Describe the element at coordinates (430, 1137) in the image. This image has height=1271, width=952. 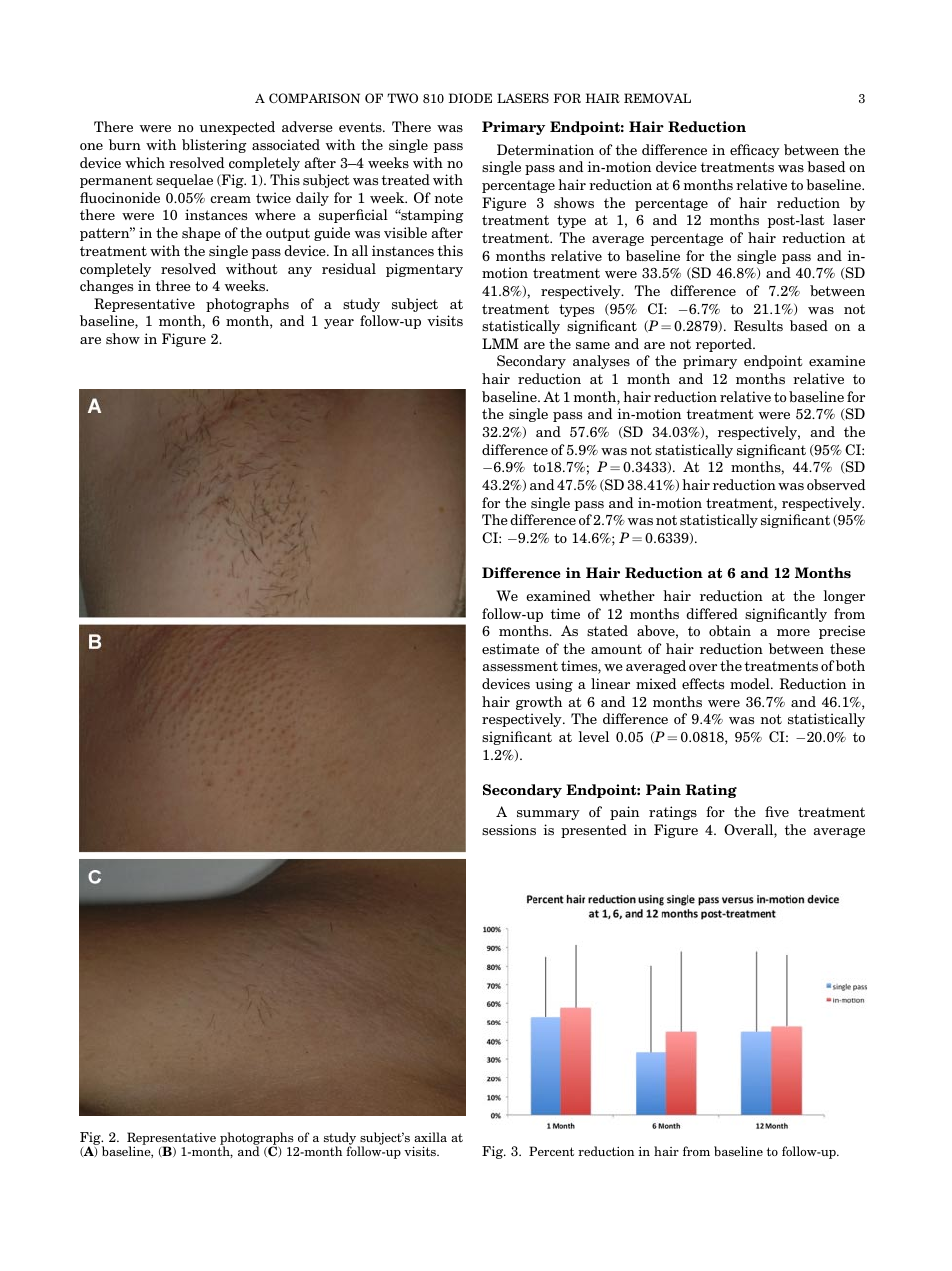
I see `axilla` at that location.
